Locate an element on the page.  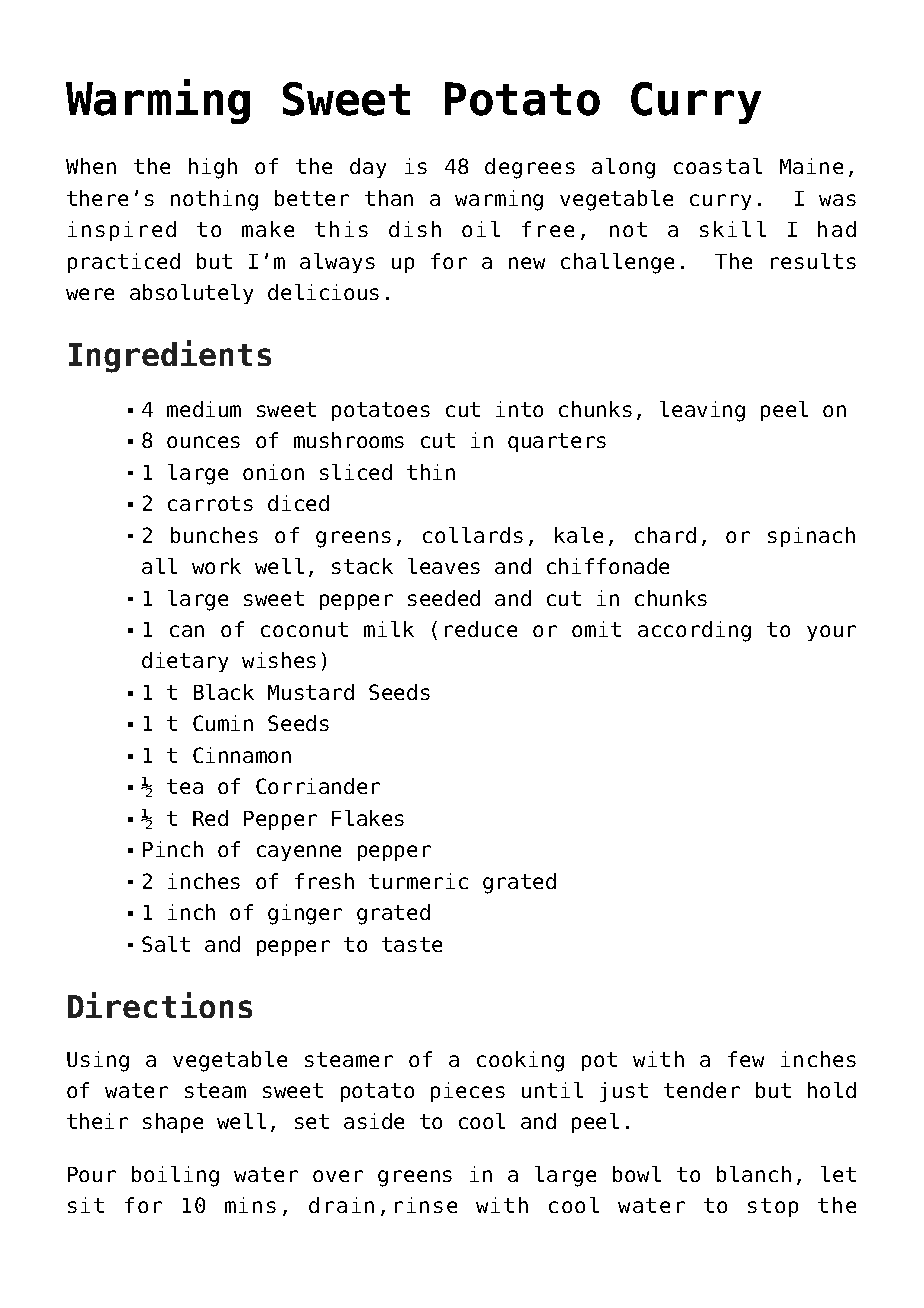
cayenne is located at coordinates (299, 853).
